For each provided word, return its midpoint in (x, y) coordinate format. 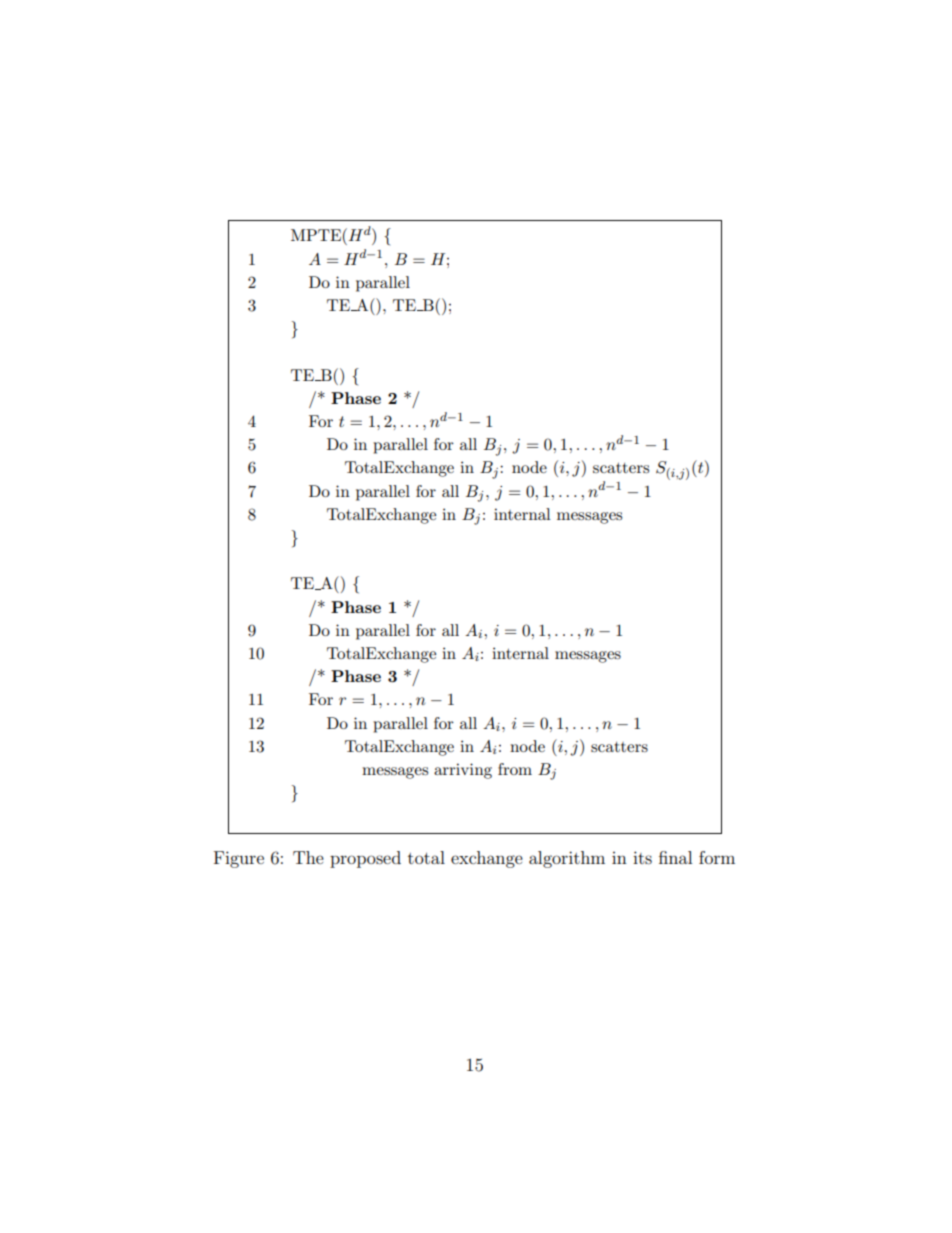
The (308, 857)
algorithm (567, 859)
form (717, 857)
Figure (239, 859)
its (642, 857)
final (675, 857)
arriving (463, 771)
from (515, 769)
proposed (365, 859)
